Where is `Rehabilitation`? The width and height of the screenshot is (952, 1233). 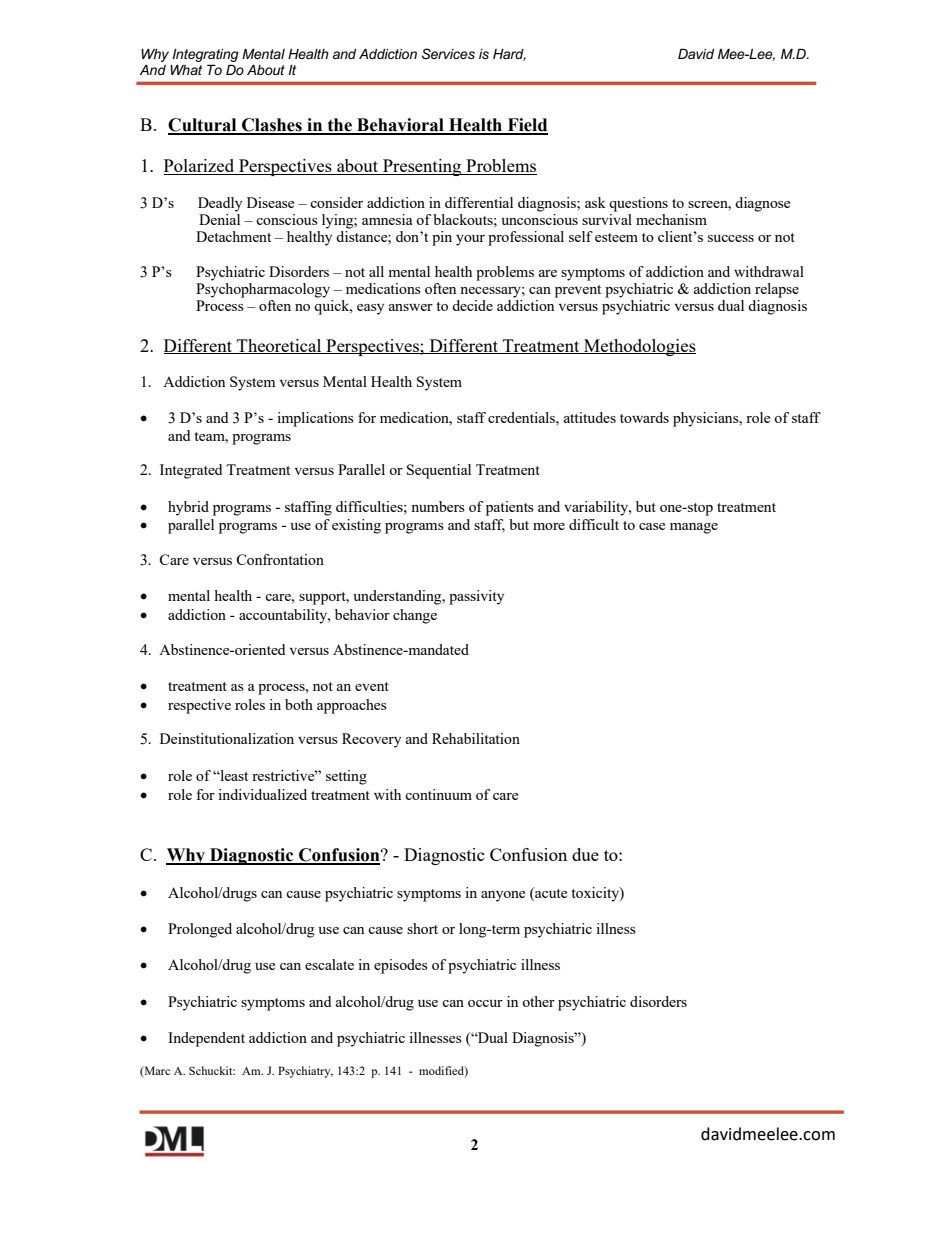
Rehabilitation is located at coordinates (476, 738).
